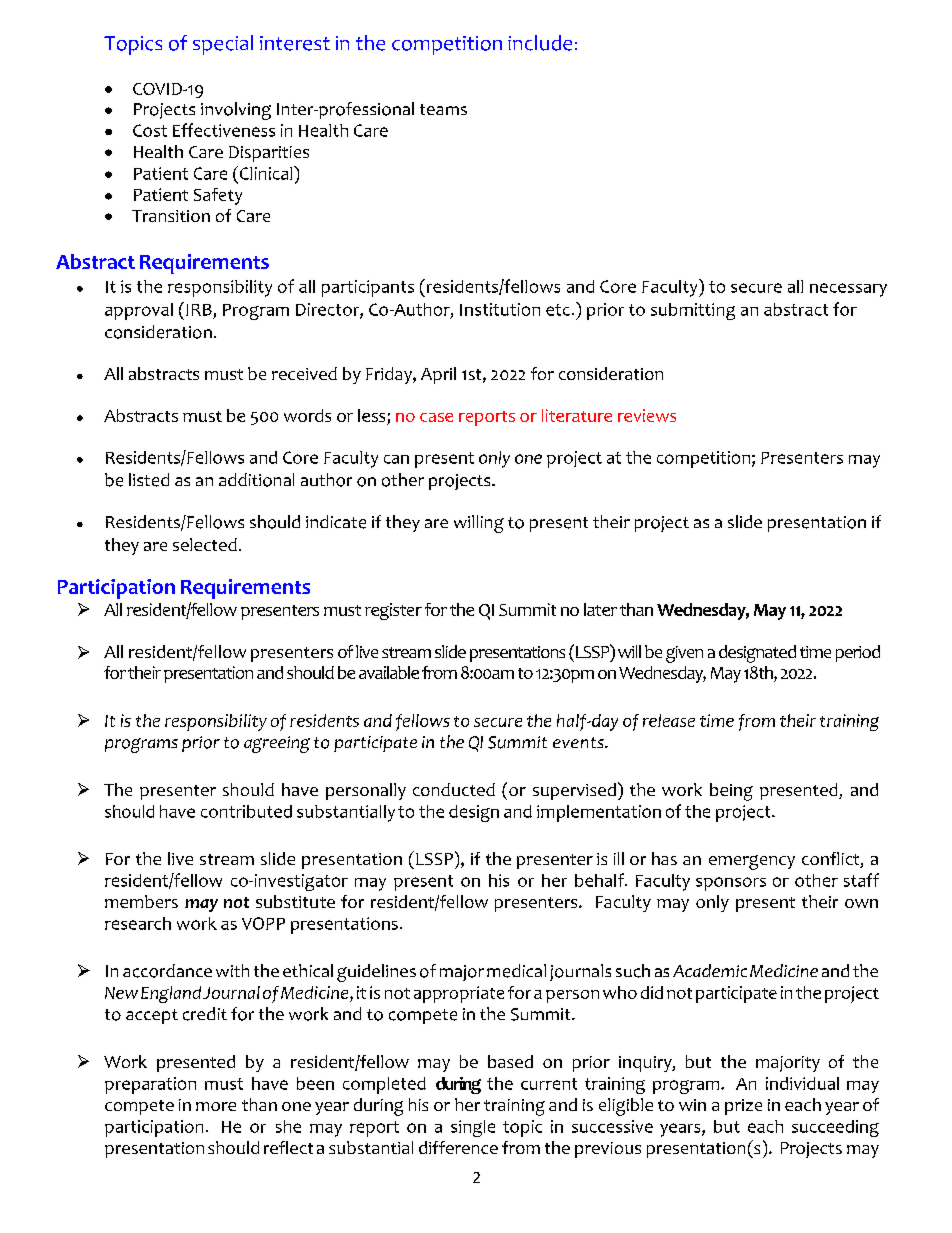  Describe the element at coordinates (216, 1106) in the document. I see `more` at that location.
